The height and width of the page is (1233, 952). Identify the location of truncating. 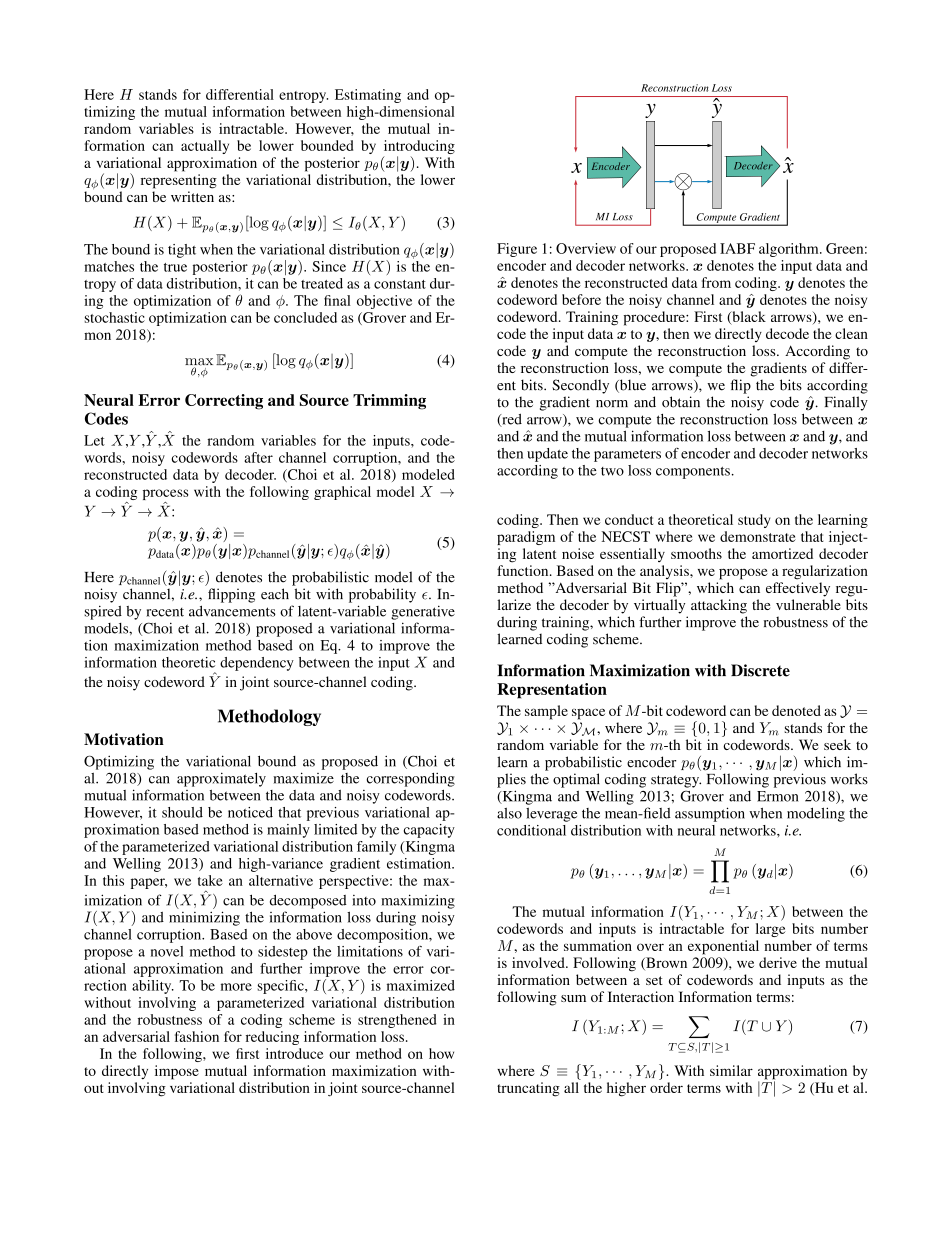
(528, 1089).
